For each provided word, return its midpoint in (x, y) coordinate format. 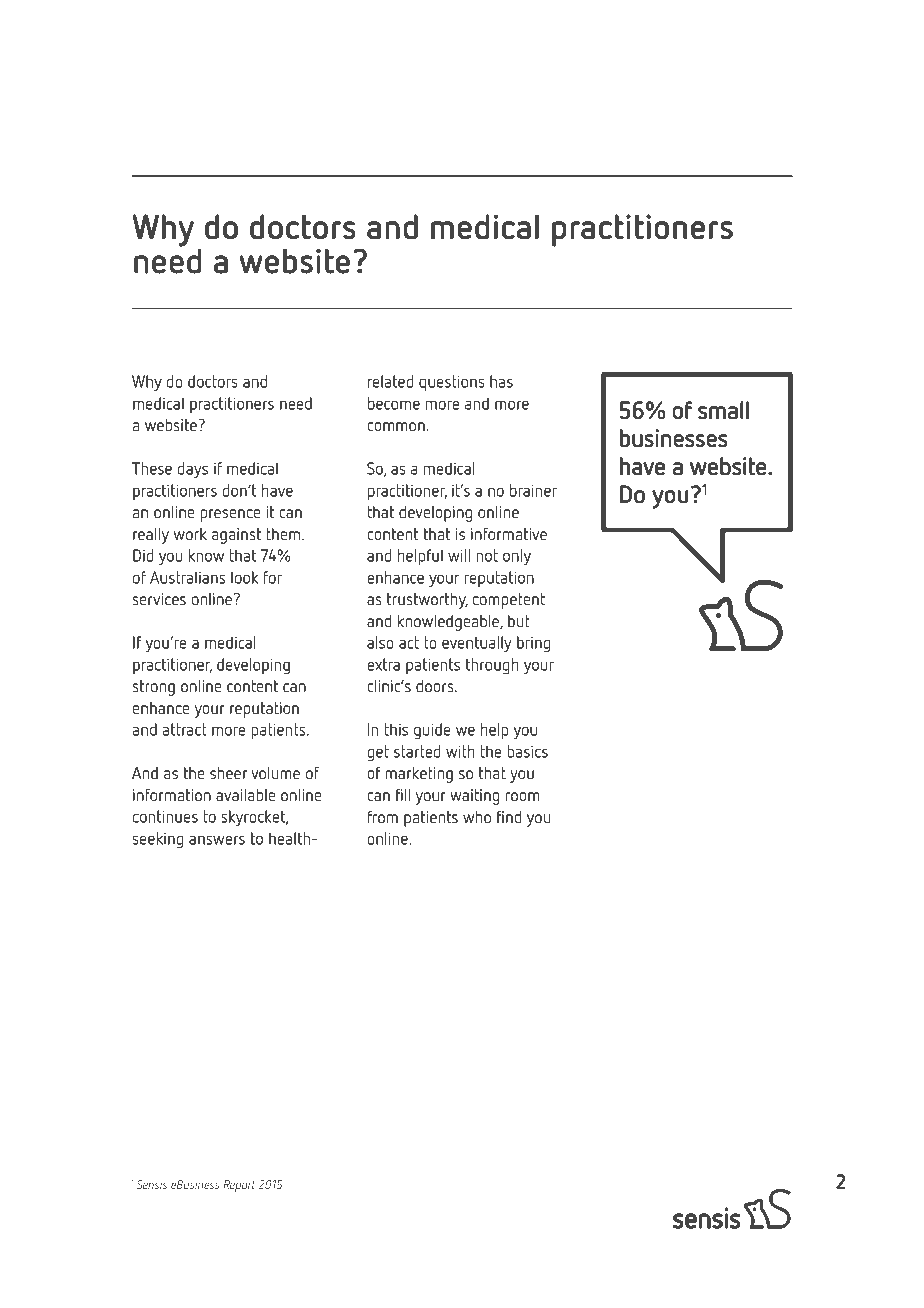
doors (436, 686)
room (523, 796)
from (383, 817)
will (459, 555)
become (394, 403)
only (517, 557)
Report (239, 1186)
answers (217, 840)
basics (527, 751)
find (509, 817)
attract (185, 729)
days (193, 470)
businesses (674, 438)
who (477, 817)
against (236, 536)
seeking (157, 840)
